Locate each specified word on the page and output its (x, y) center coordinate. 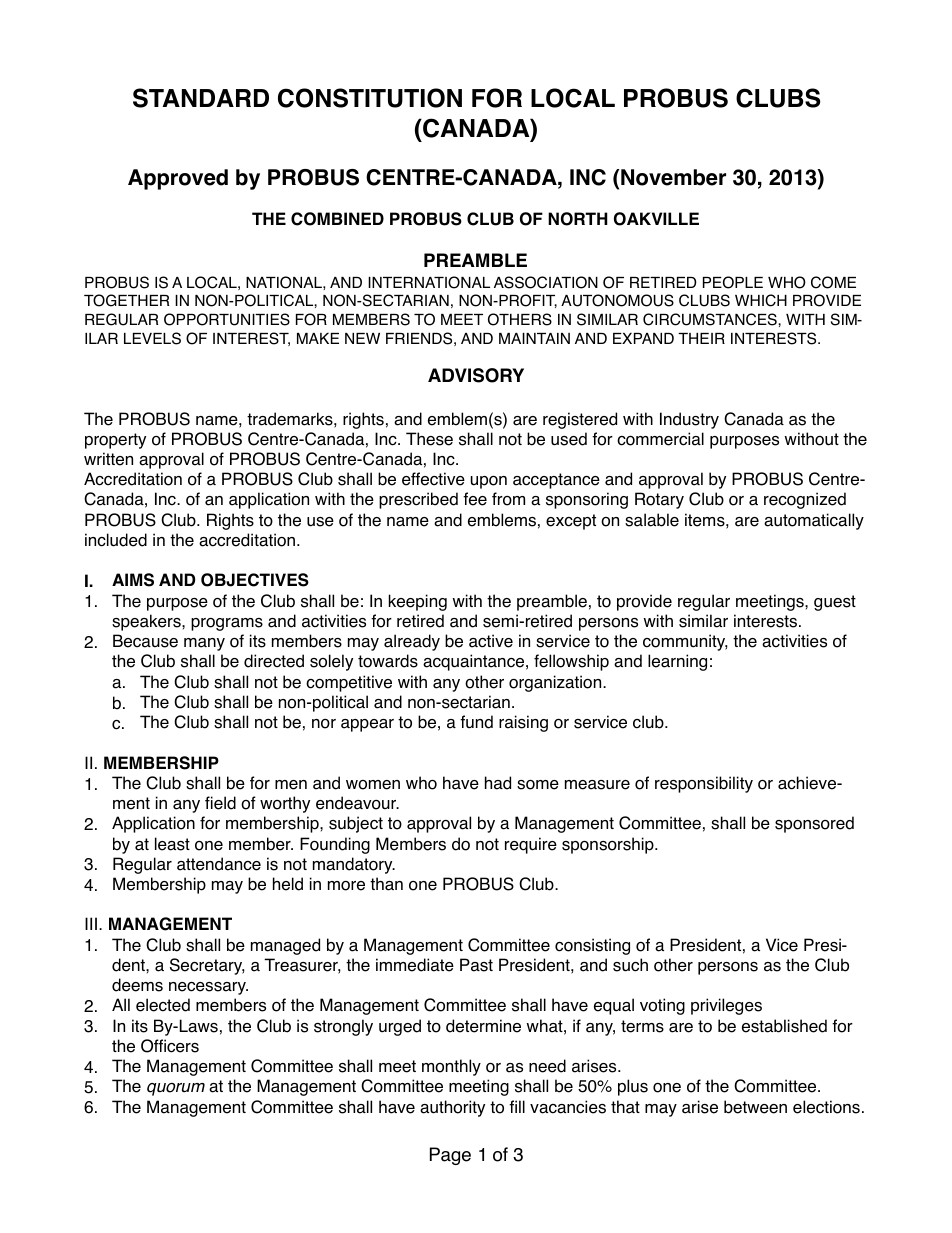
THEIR (701, 338)
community (685, 642)
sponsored (814, 824)
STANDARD (201, 98)
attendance (219, 864)
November (673, 177)
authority (452, 1108)
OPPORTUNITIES (227, 319)
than (386, 884)
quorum (176, 1089)
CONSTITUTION (370, 98)
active (491, 641)
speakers (147, 622)
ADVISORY (476, 375)
